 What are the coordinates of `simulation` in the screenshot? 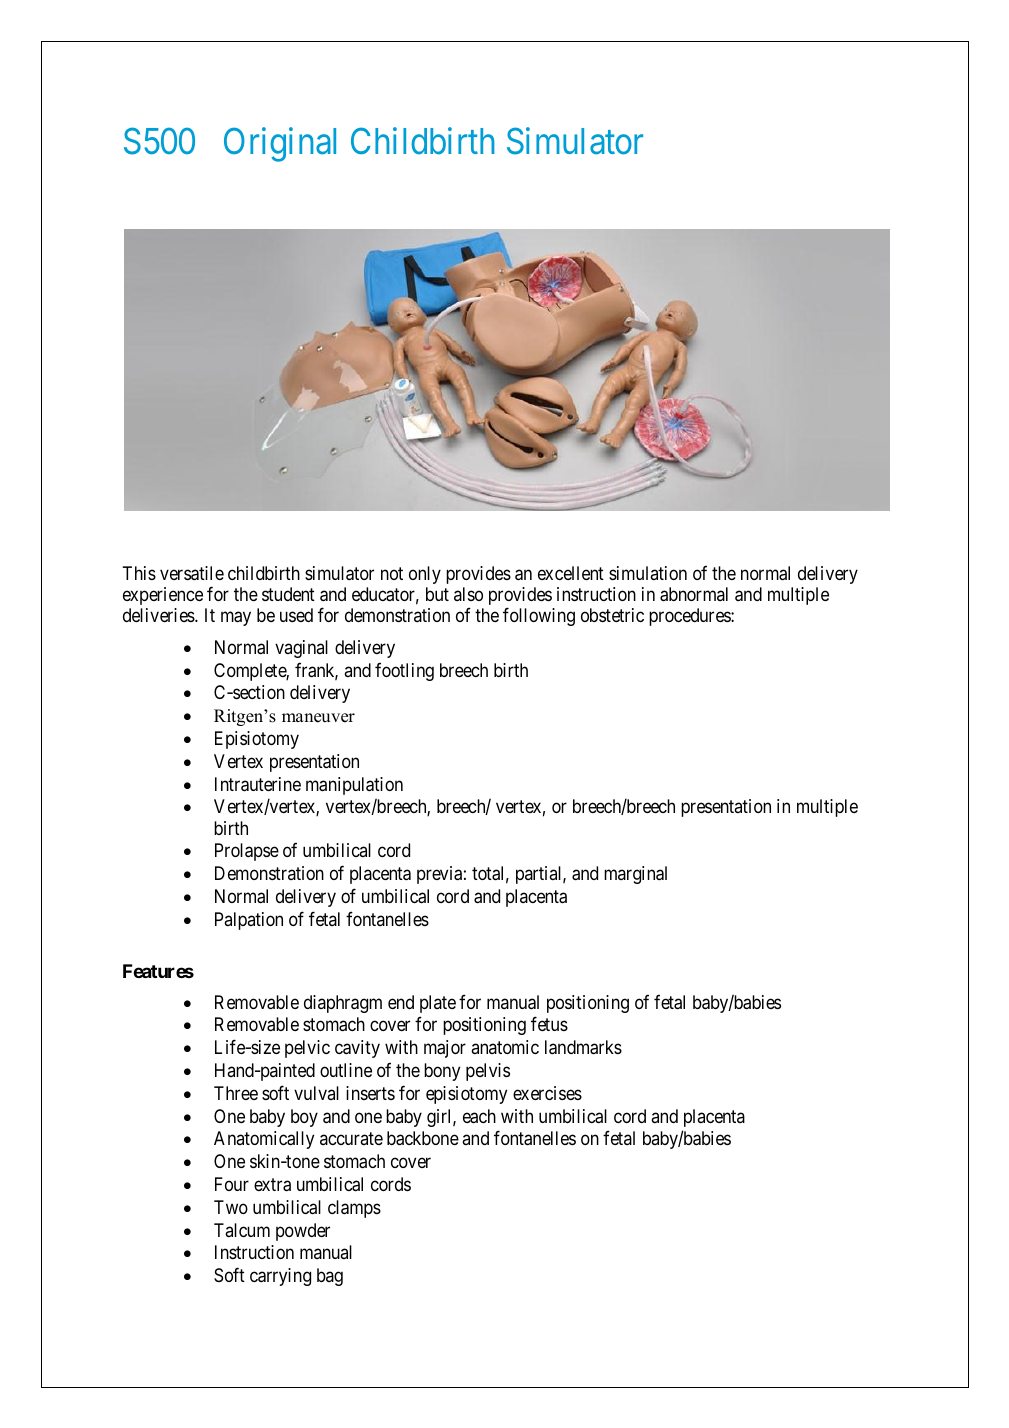 It's located at (648, 573).
